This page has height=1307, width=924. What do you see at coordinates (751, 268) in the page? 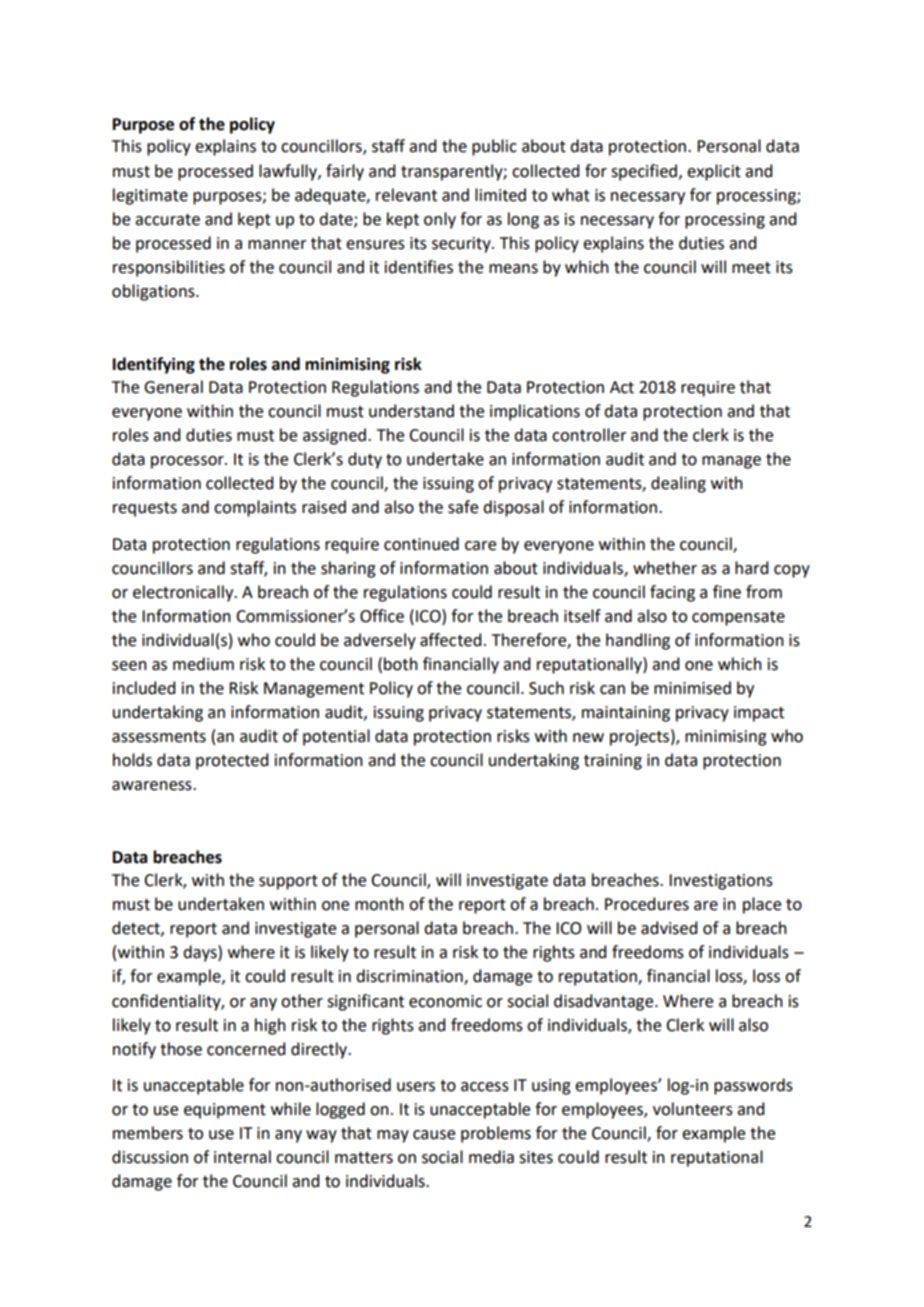
I see `meet` at bounding box center [751, 268].
